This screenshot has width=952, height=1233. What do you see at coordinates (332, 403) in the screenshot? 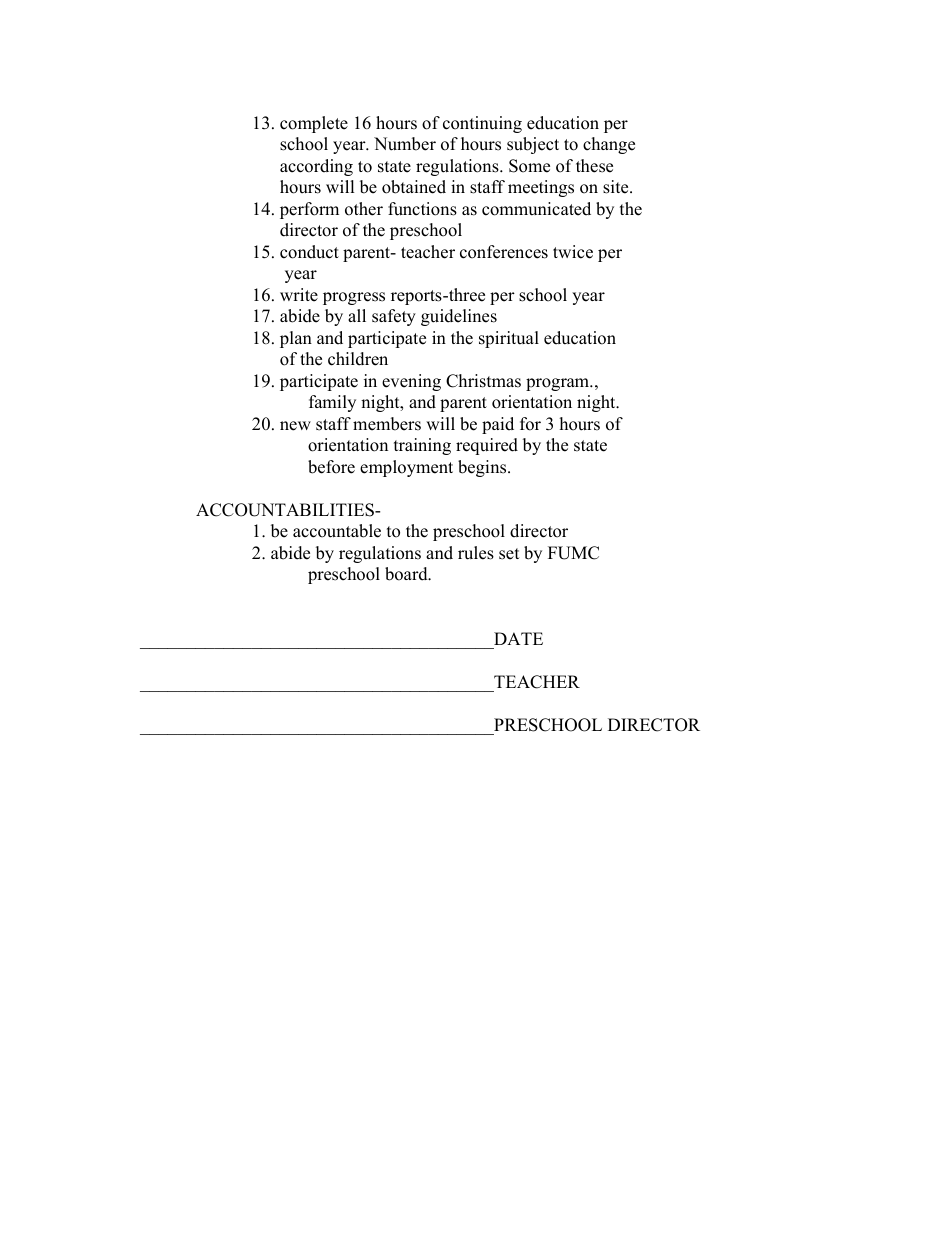
I see `family` at bounding box center [332, 403].
